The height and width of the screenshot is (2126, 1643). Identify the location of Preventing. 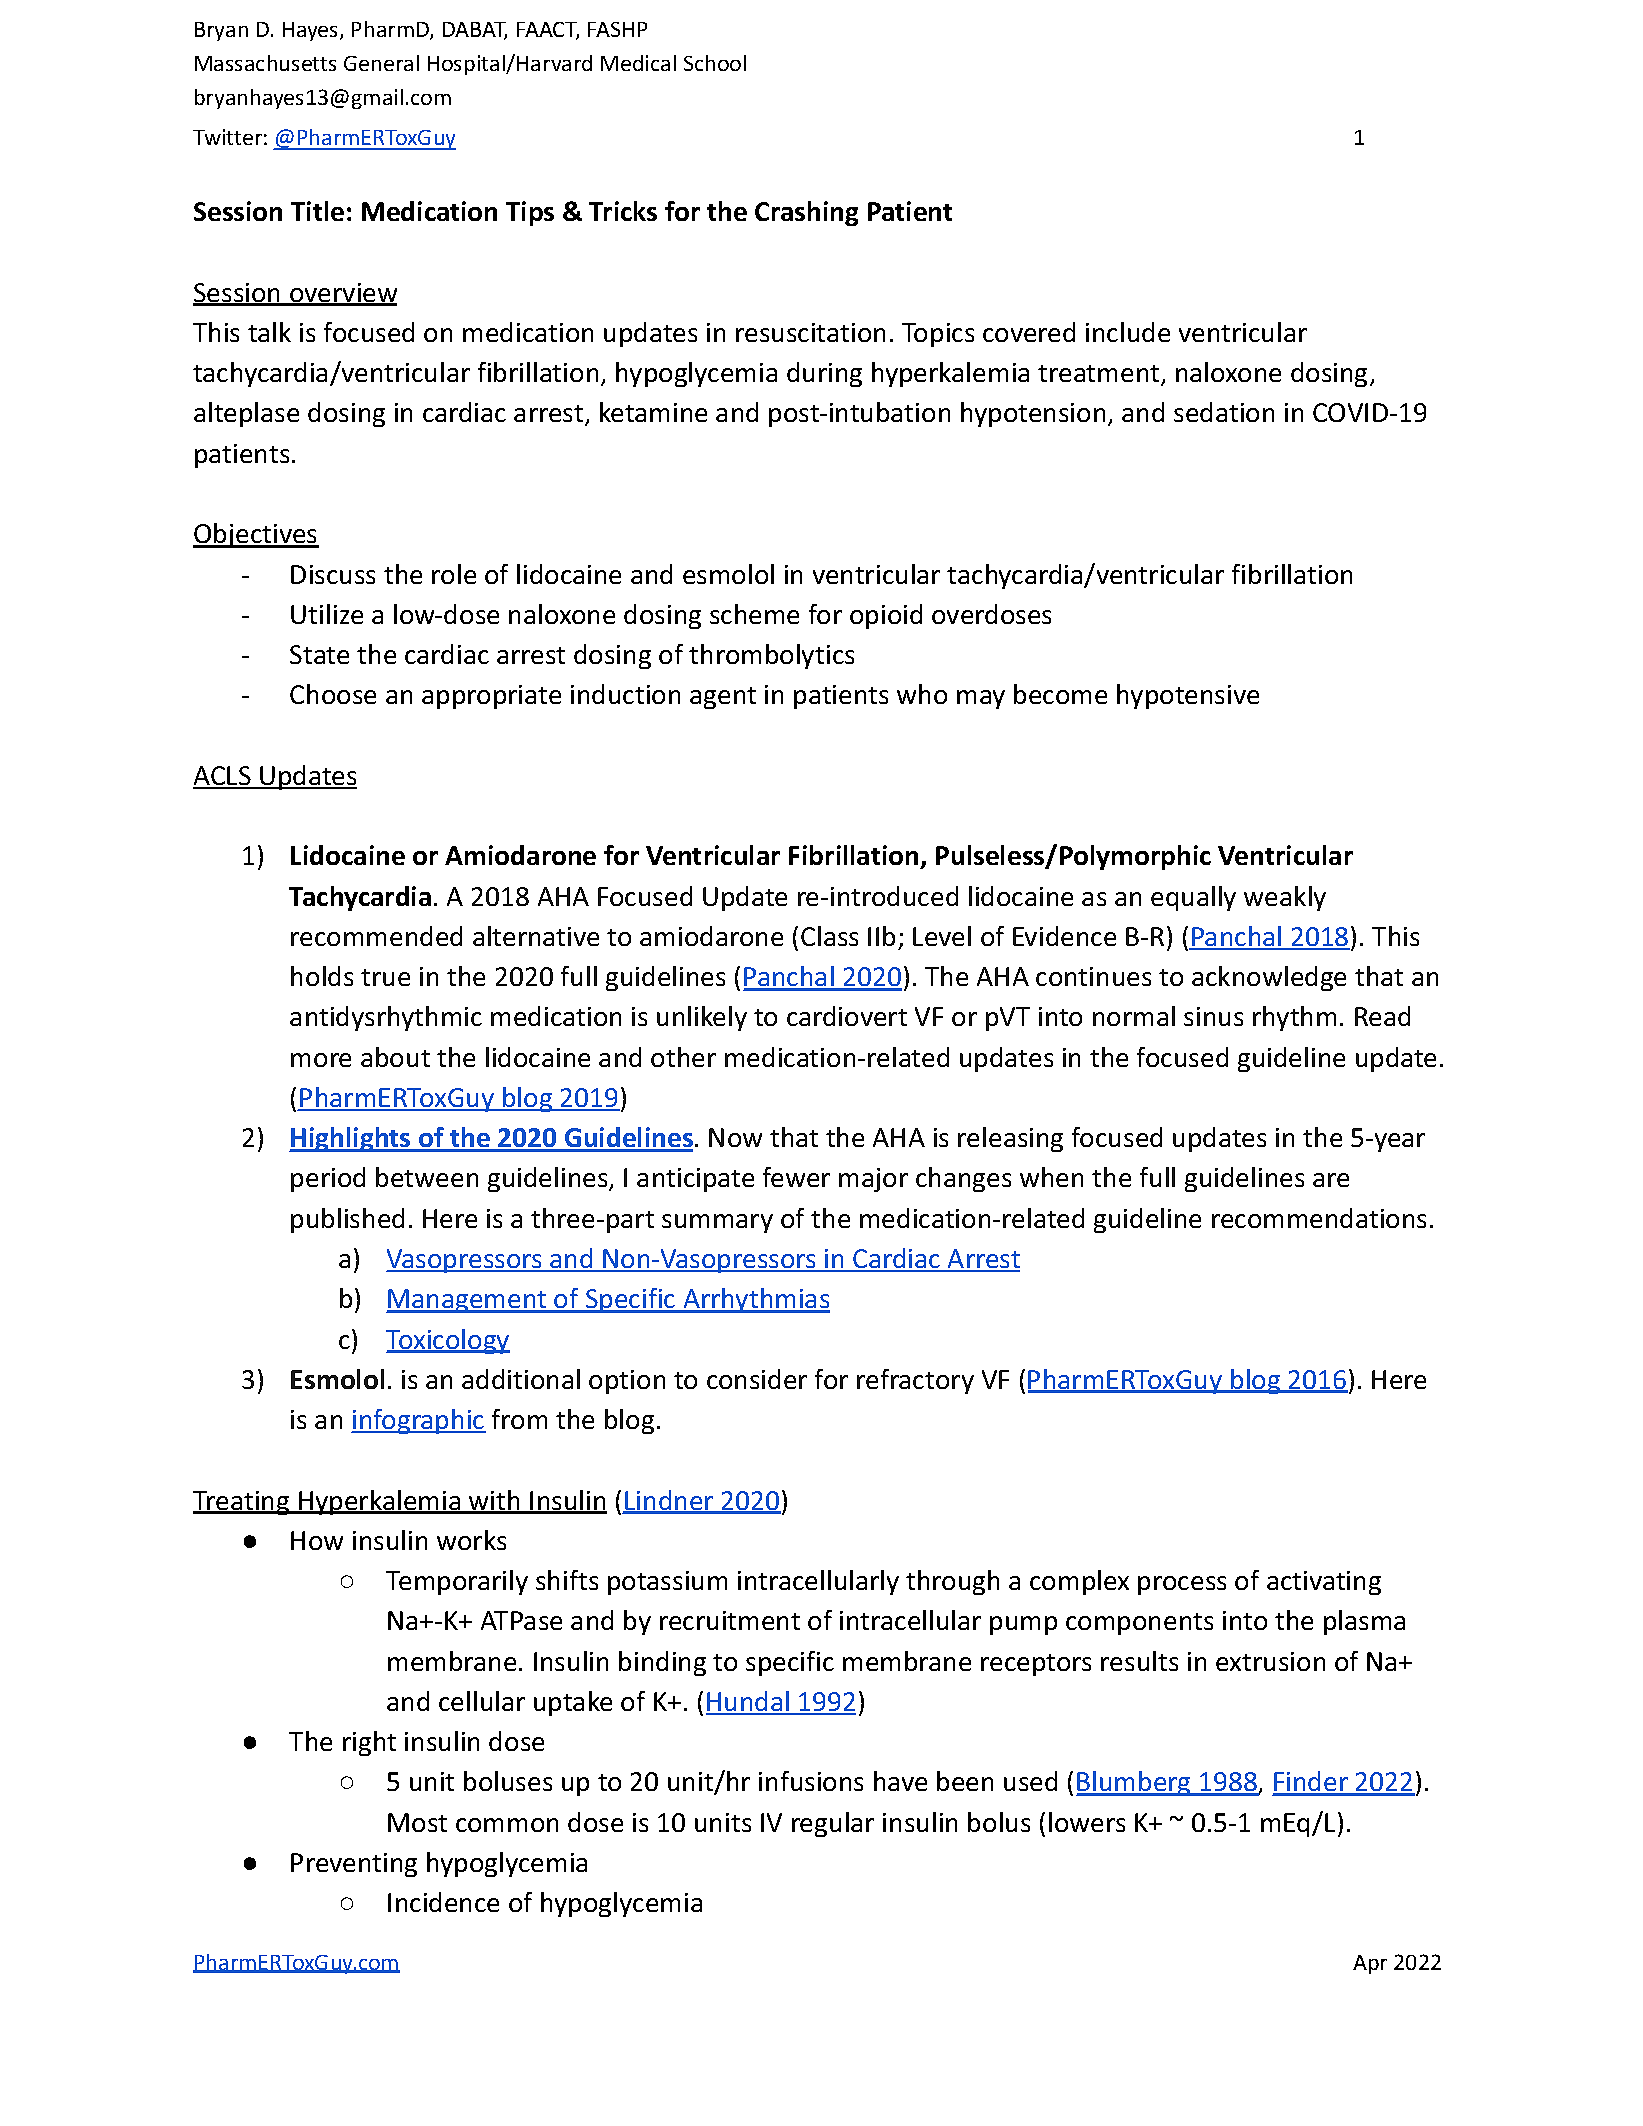
(354, 1865).
